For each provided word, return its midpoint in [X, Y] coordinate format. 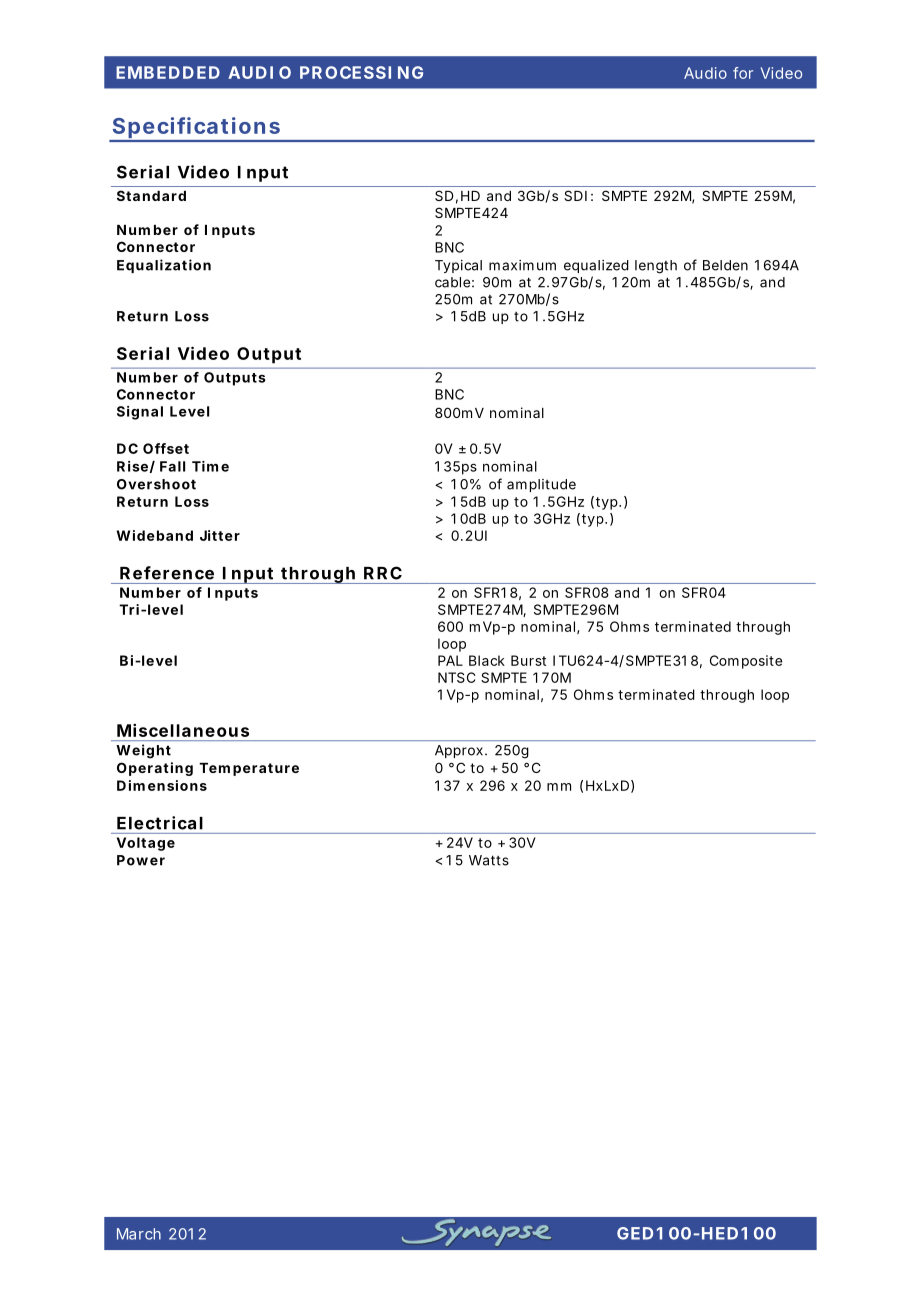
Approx [459, 751]
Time [210, 466]
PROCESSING [361, 72]
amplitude [541, 485]
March [139, 1234]
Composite [746, 662]
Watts [489, 860]
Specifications [196, 129]
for [743, 73]
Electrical [160, 823]
